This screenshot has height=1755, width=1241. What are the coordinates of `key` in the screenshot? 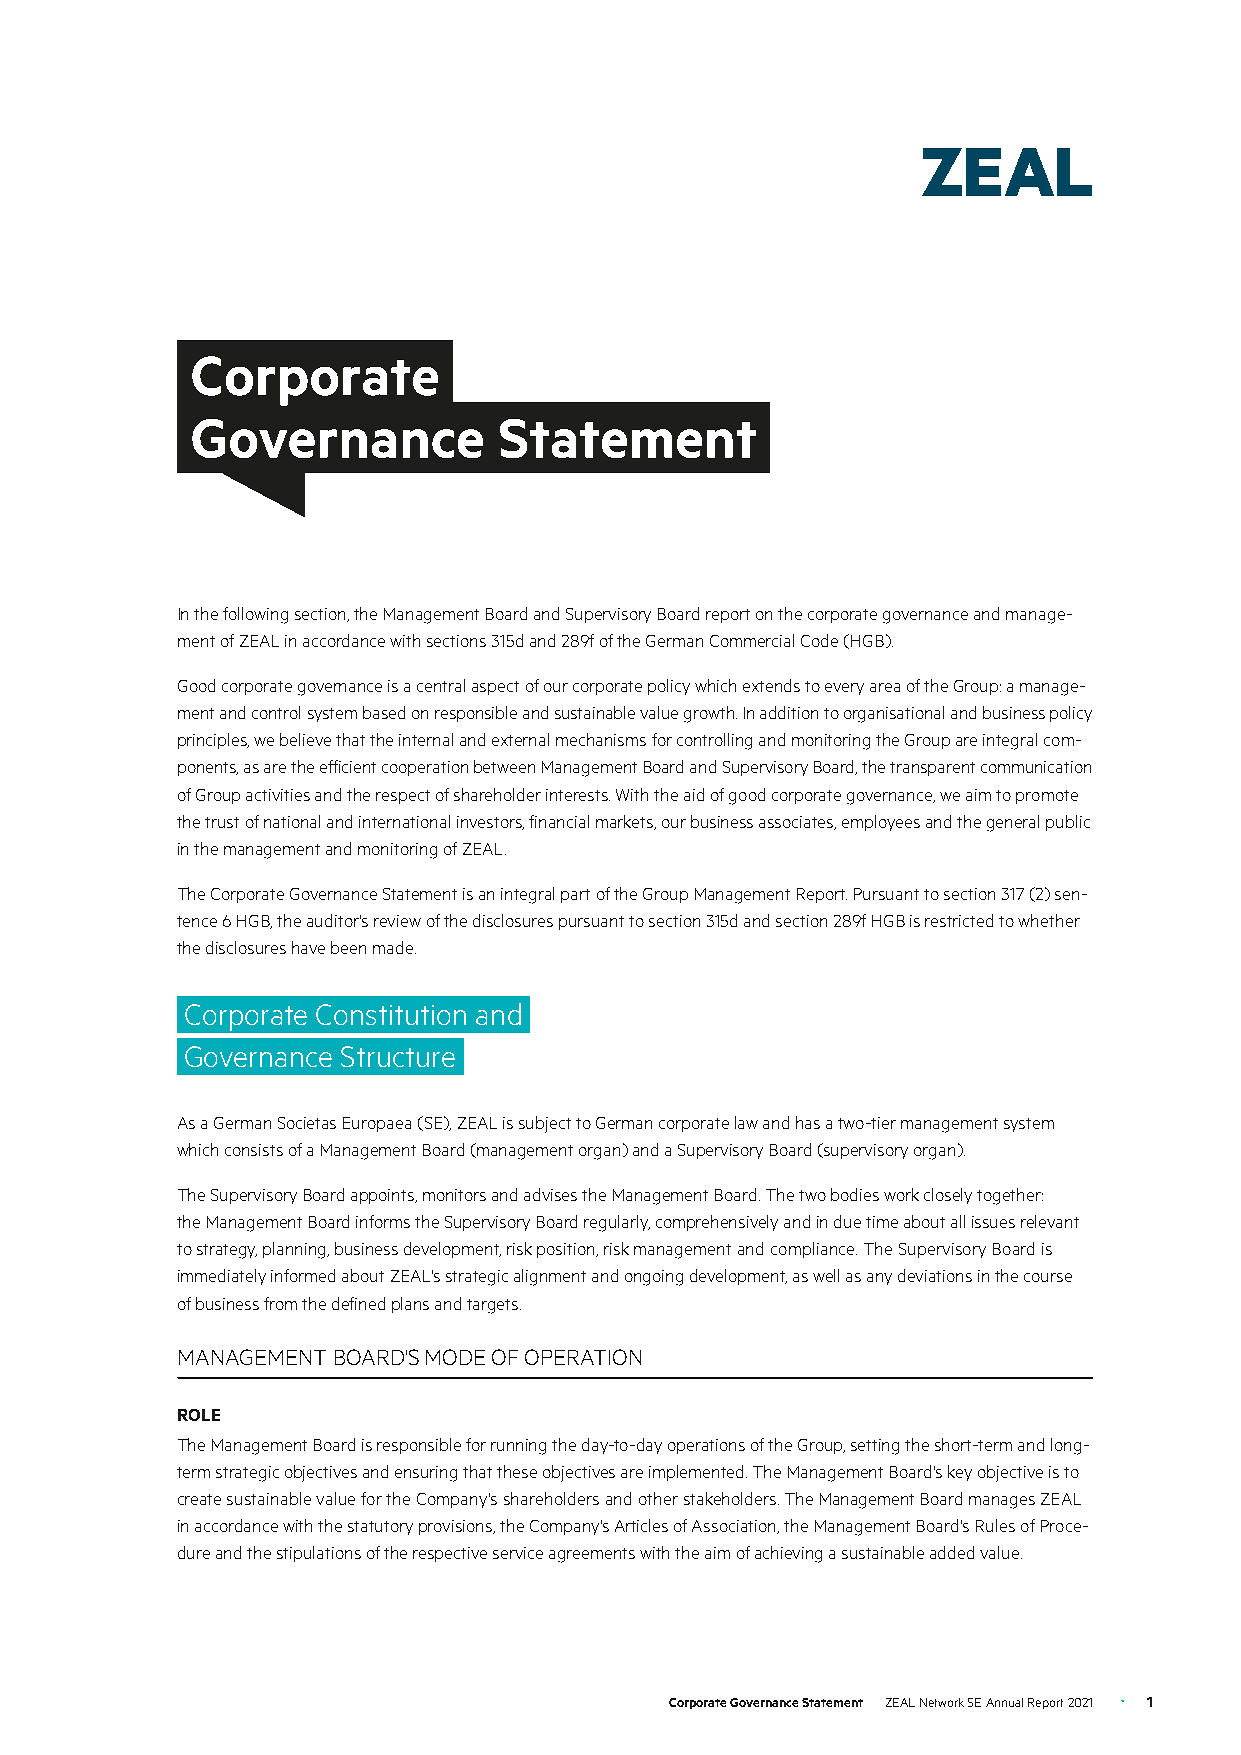 It's located at (960, 1473).
